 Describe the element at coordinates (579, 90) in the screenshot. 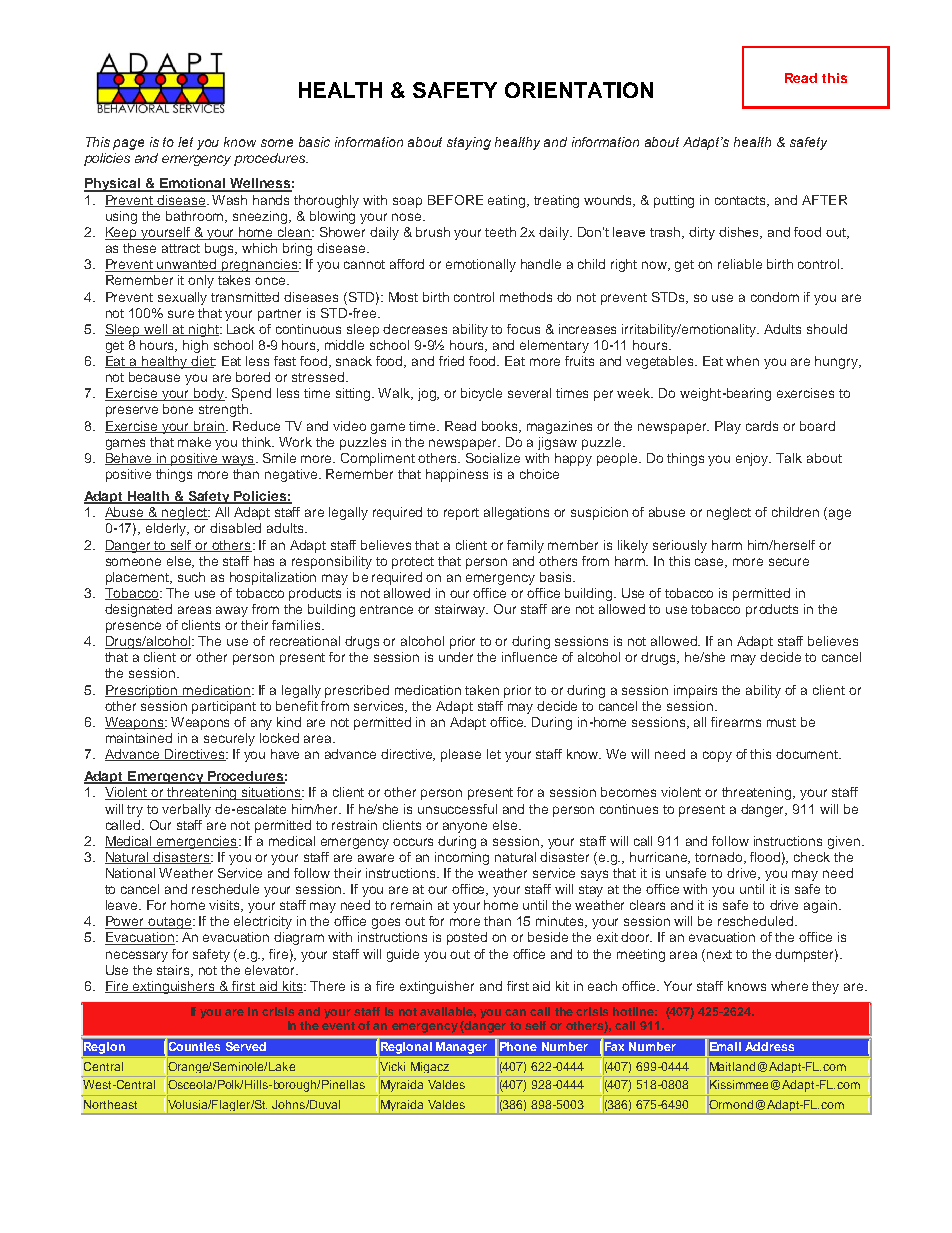

I see `ORIENTATION` at that location.
